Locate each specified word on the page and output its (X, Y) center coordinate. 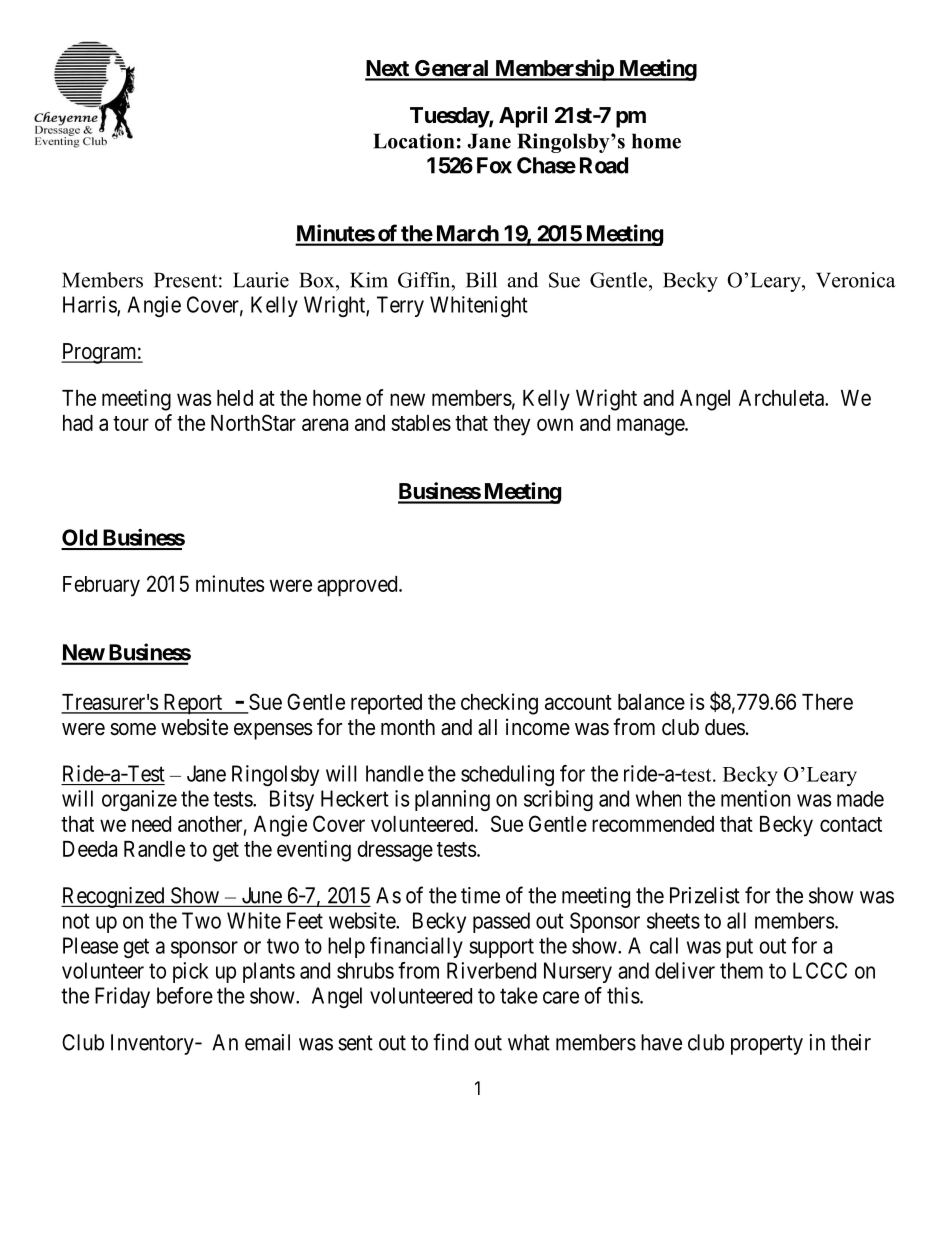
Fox (494, 165)
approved (358, 586)
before (185, 995)
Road (604, 165)
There (827, 702)
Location (413, 141)
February (101, 586)
